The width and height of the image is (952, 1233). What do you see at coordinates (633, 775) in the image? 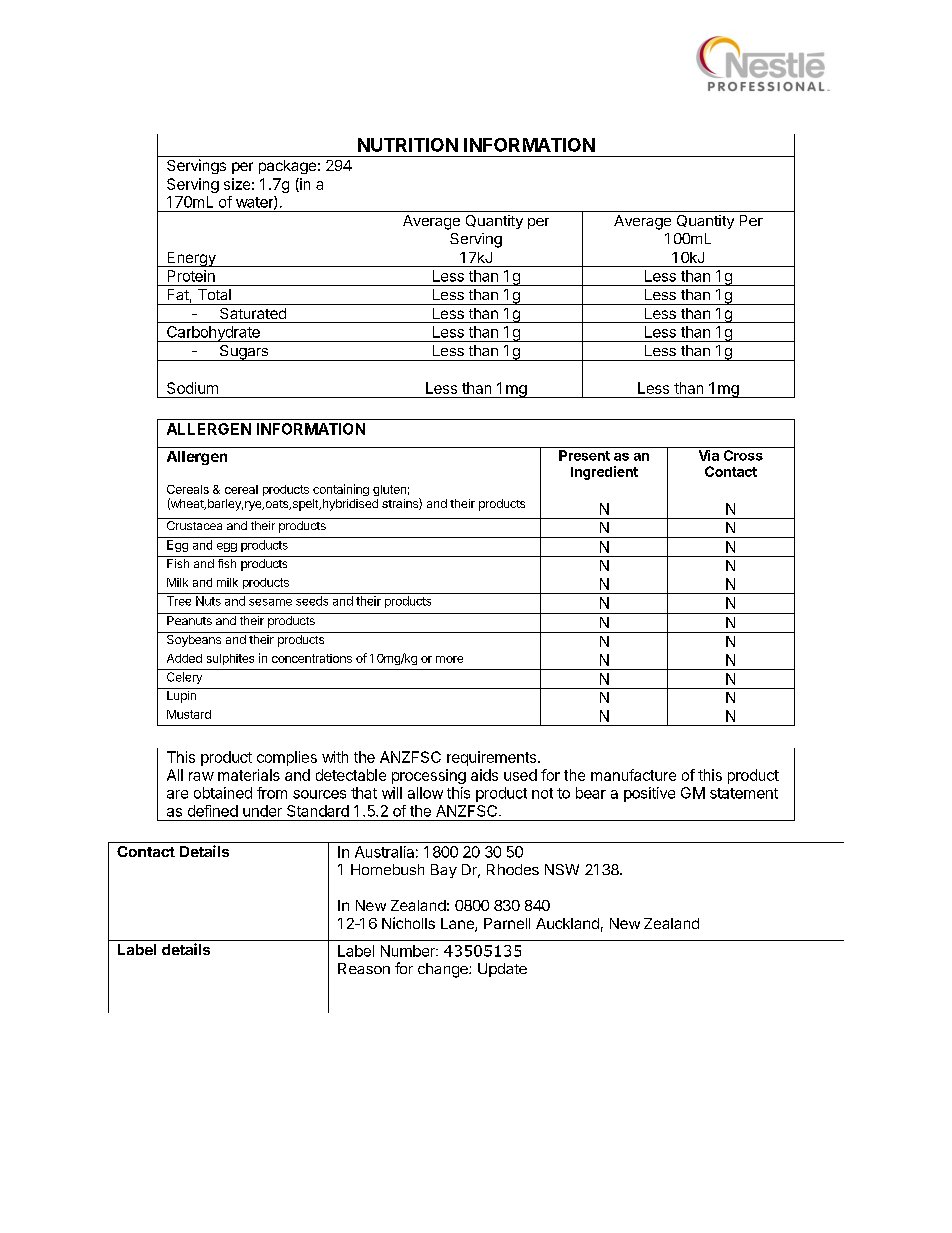
I see `manufacture` at bounding box center [633, 775].
